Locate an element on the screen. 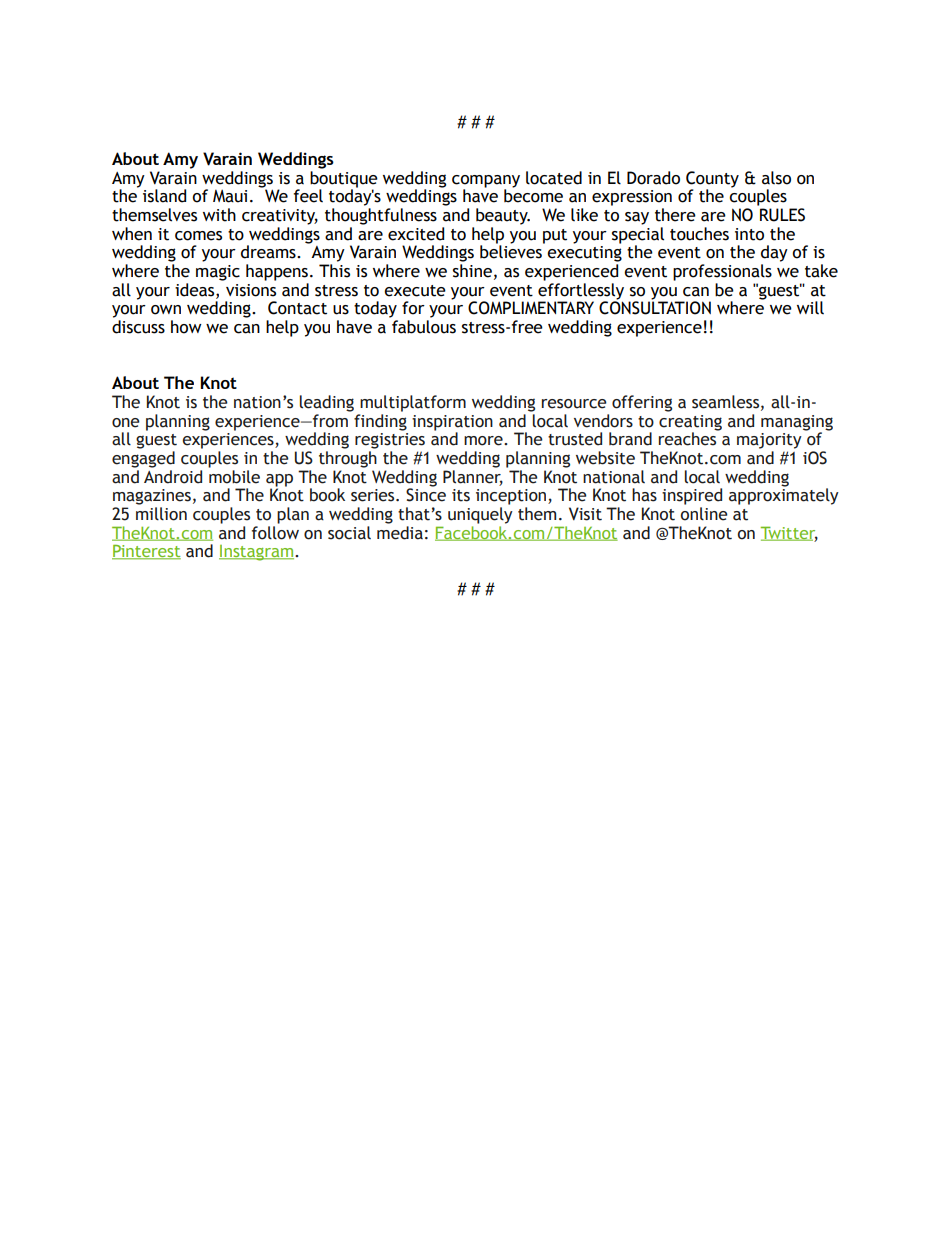 Image resolution: width=952 pixels, height=1233 pixels. offering is located at coordinates (642, 403).
